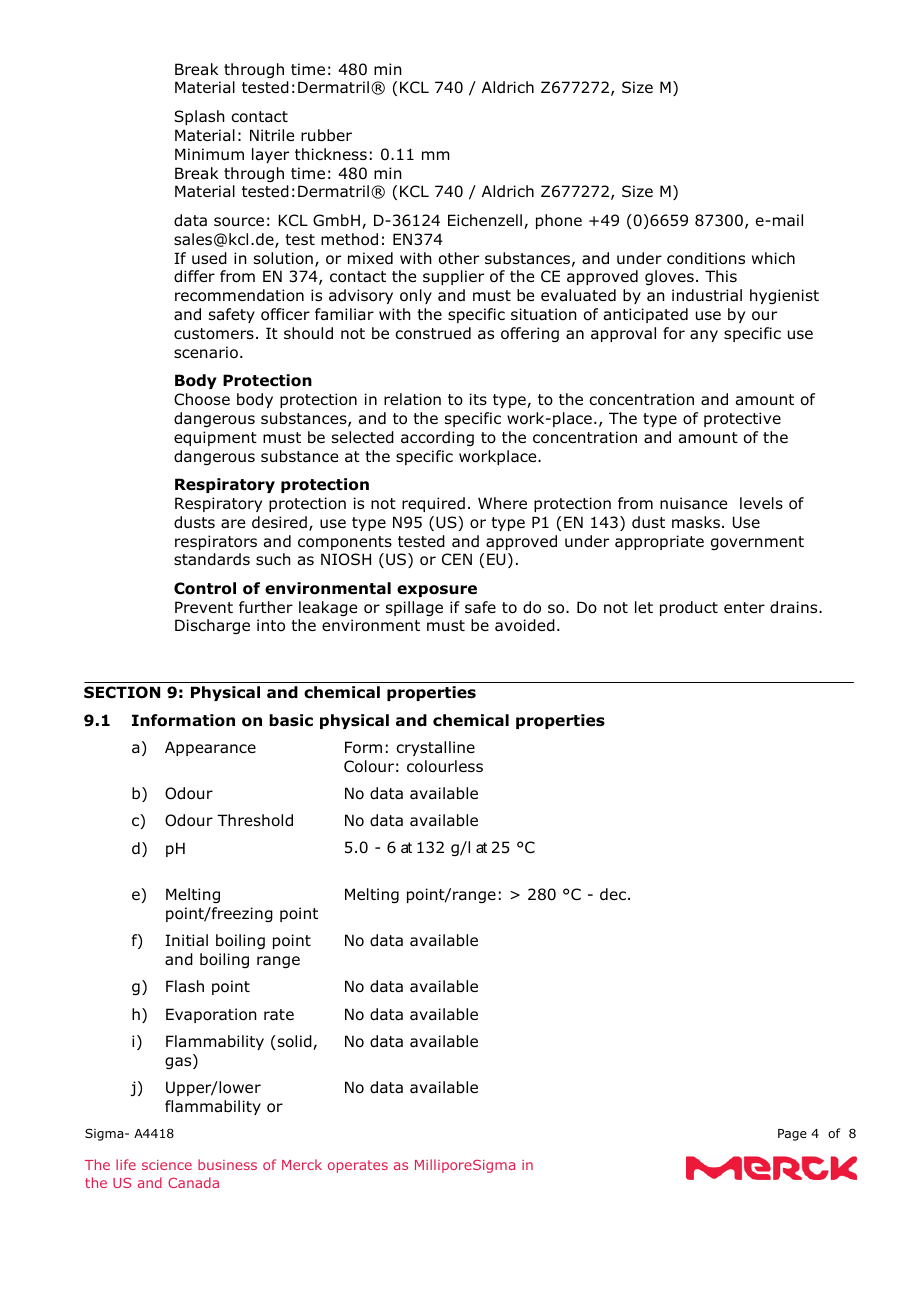  I want to click on dec, so click(613, 894).
